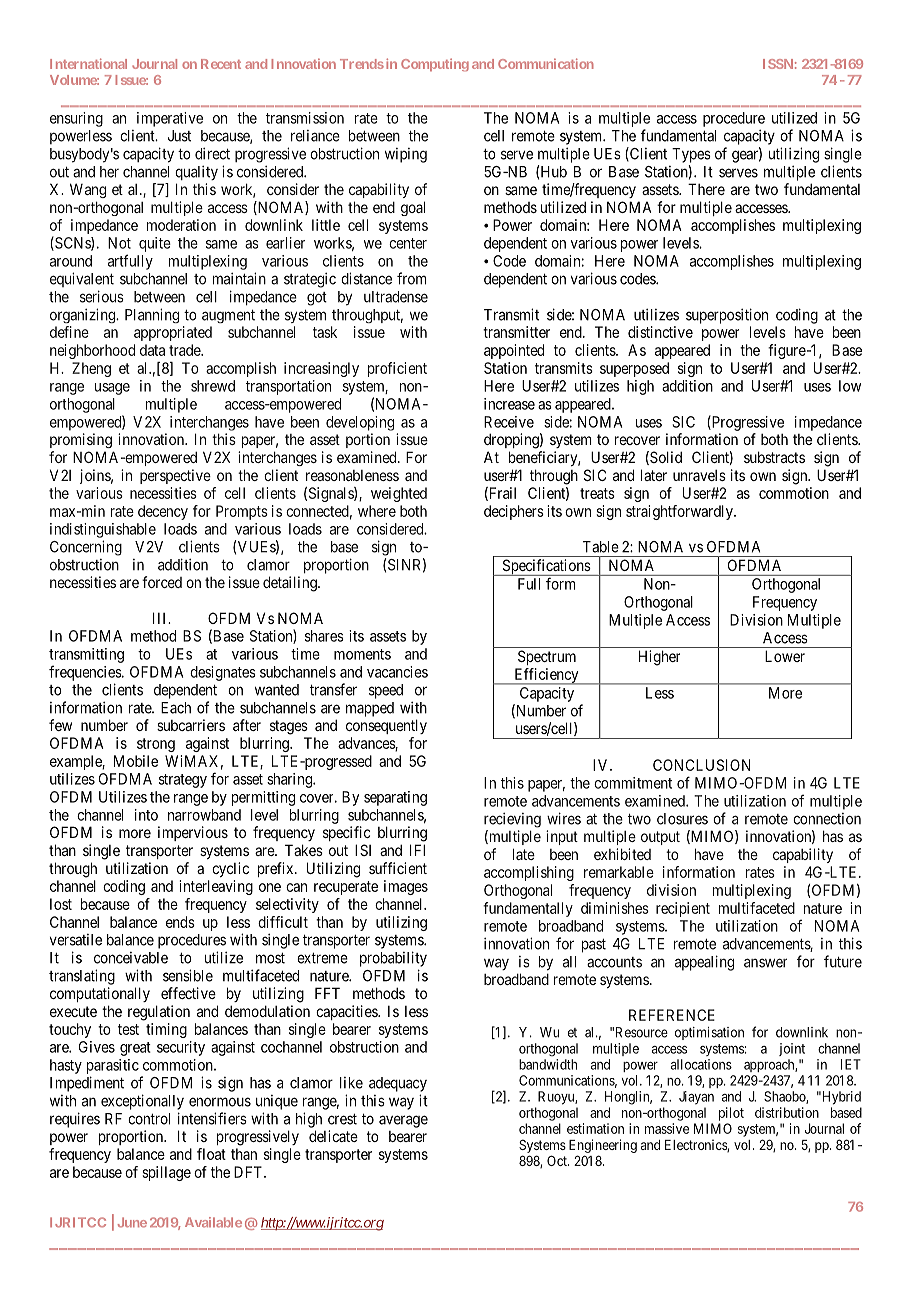  I want to click on Lower, so click(785, 656).
